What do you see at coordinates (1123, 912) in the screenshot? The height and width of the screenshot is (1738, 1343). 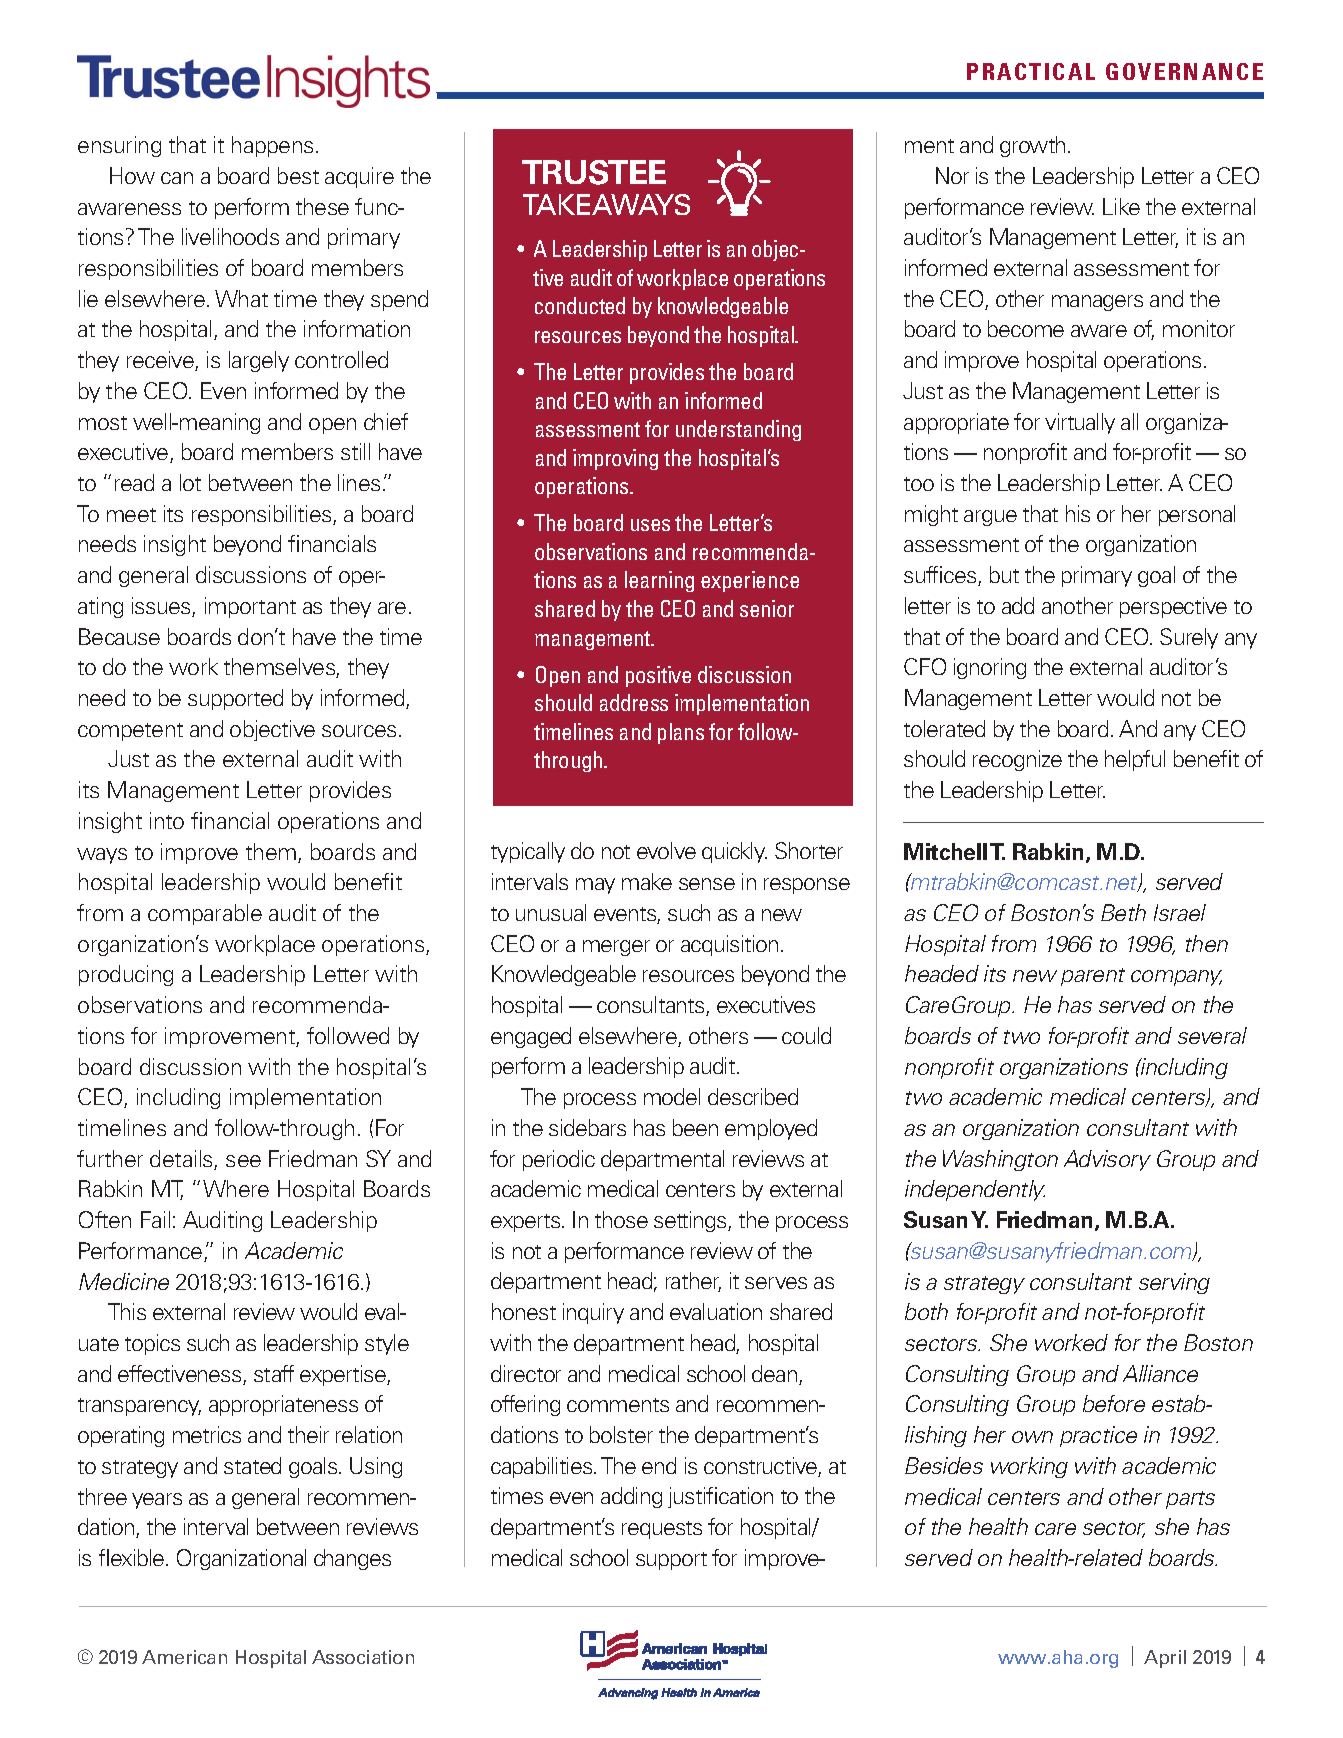 I see `Beth` at bounding box center [1123, 912].
